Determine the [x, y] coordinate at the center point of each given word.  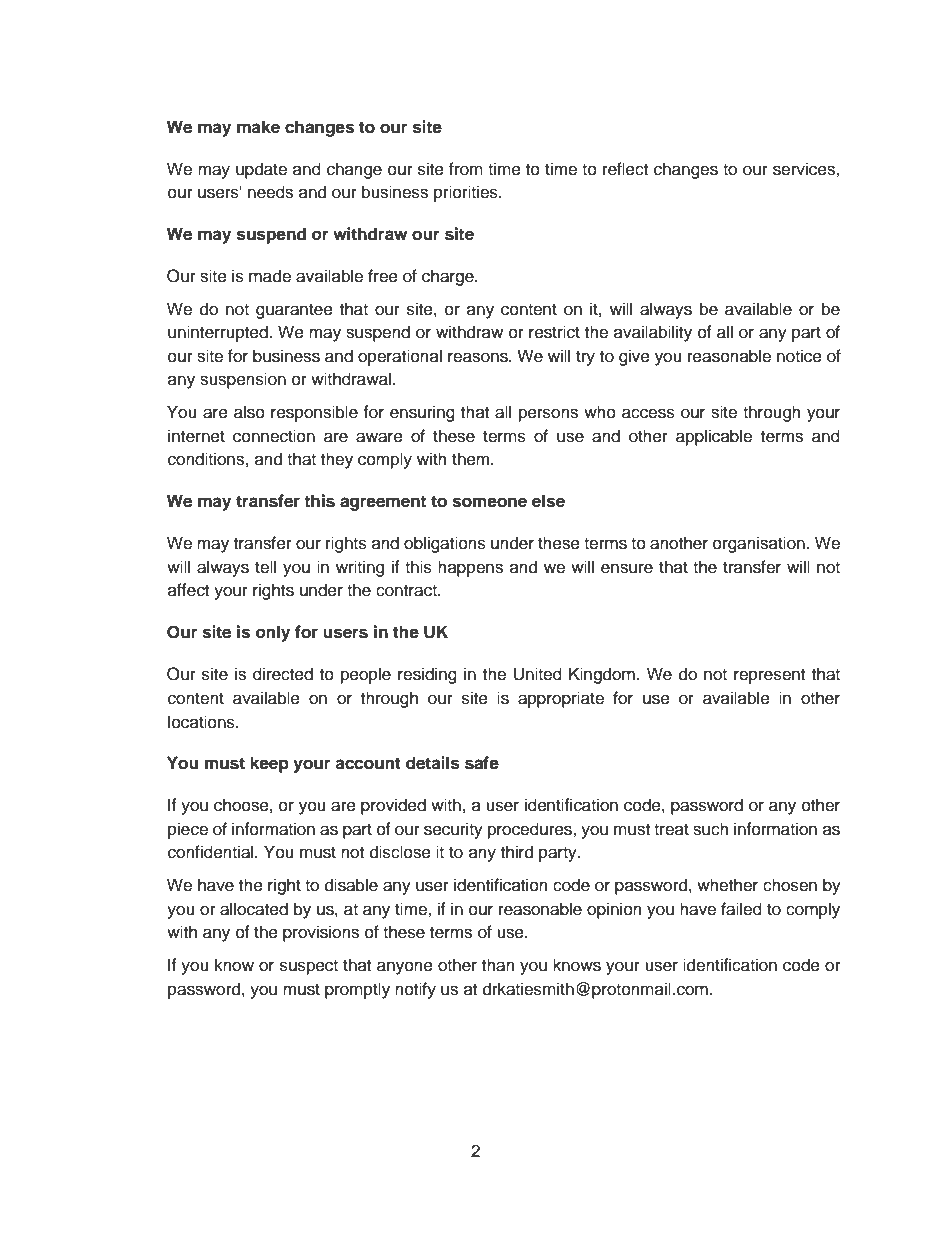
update [261, 170]
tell [265, 567]
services [805, 169]
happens [470, 568]
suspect [309, 967]
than [498, 965]
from [466, 169]
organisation [759, 544]
